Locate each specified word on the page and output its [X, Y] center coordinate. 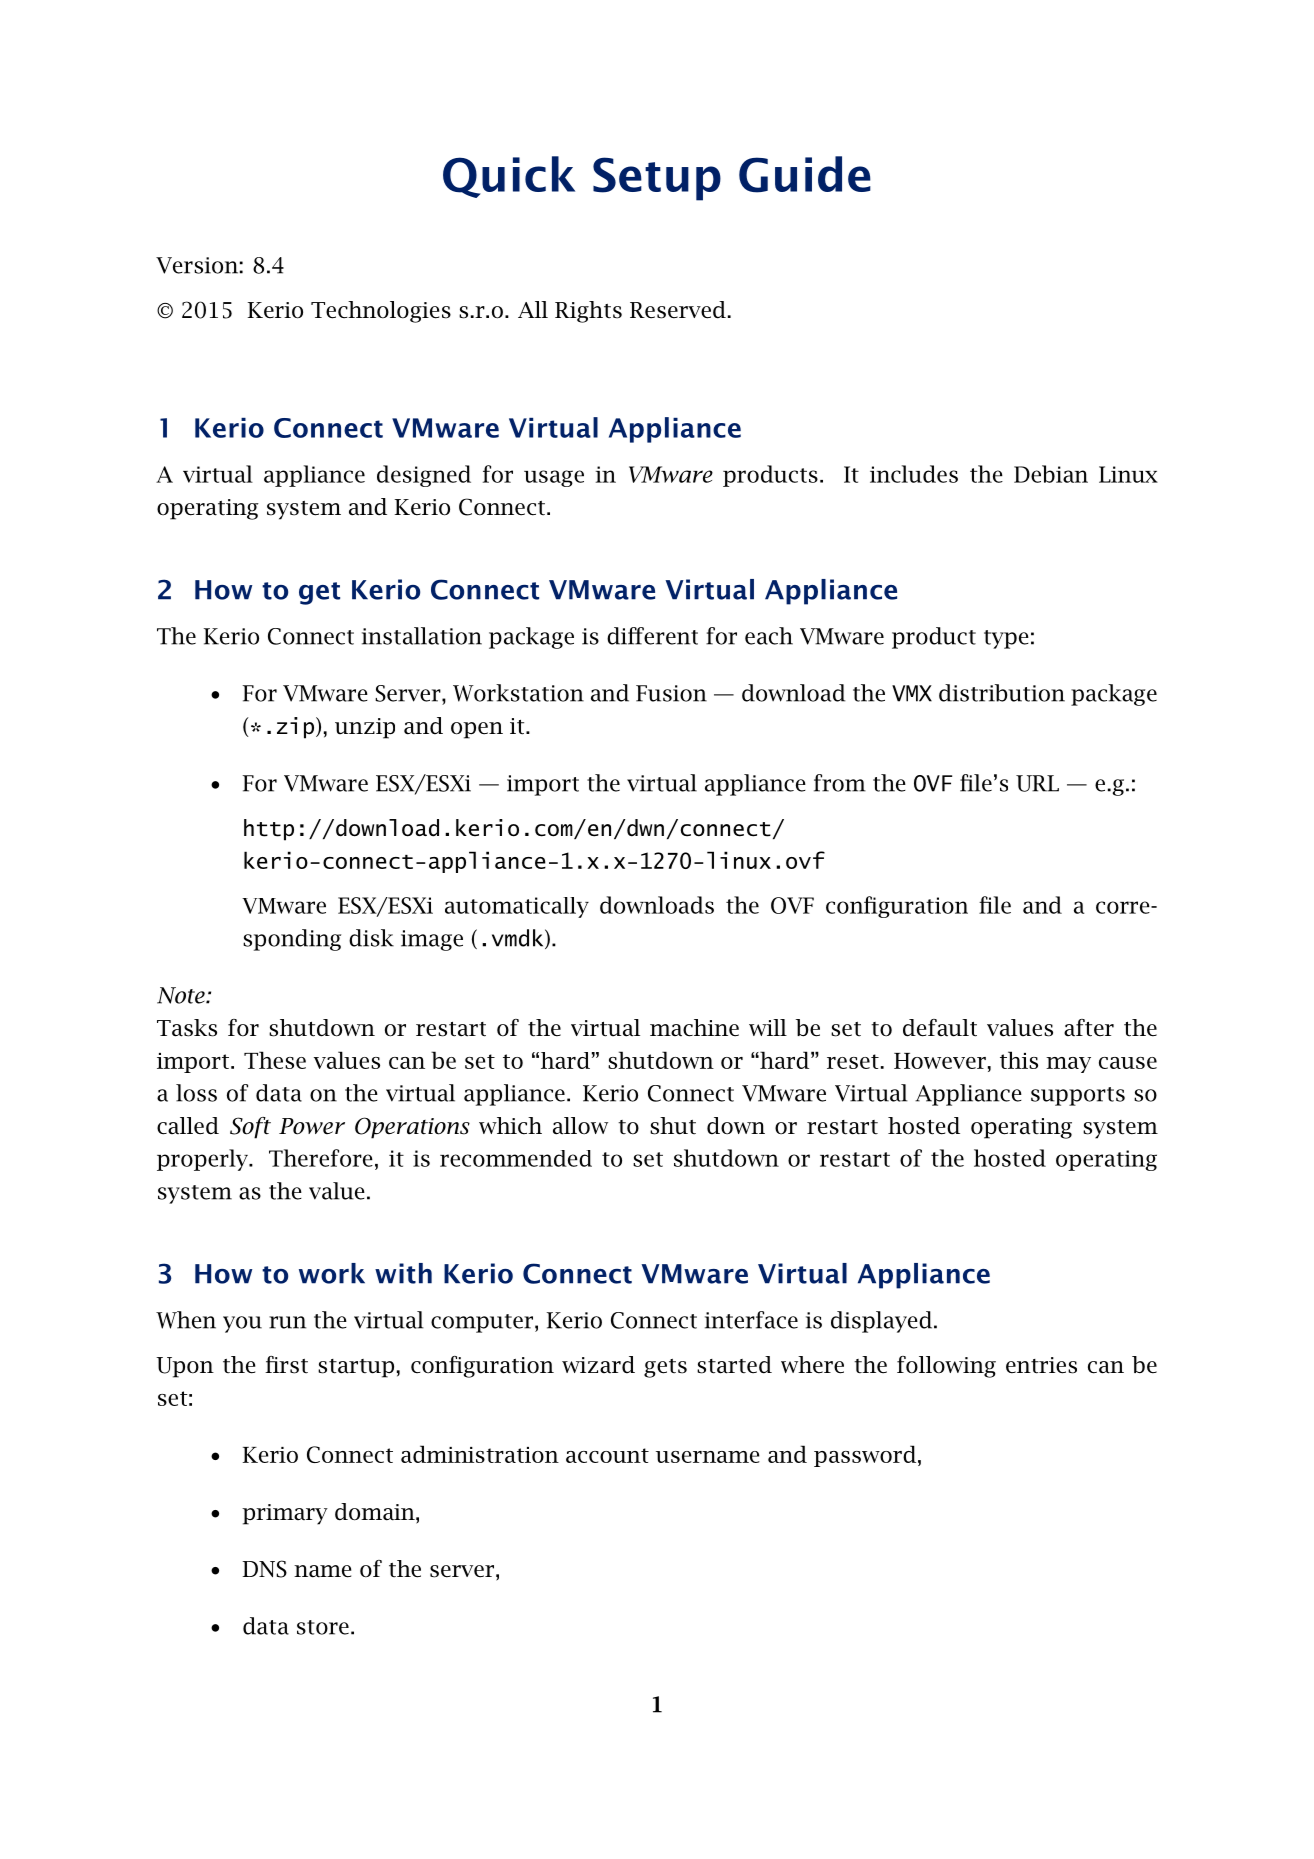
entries [1041, 1365]
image [432, 940]
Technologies [381, 312]
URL [1037, 783]
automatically [517, 907]
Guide [805, 174]
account [607, 1455]
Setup [657, 179]
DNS [265, 1569]
